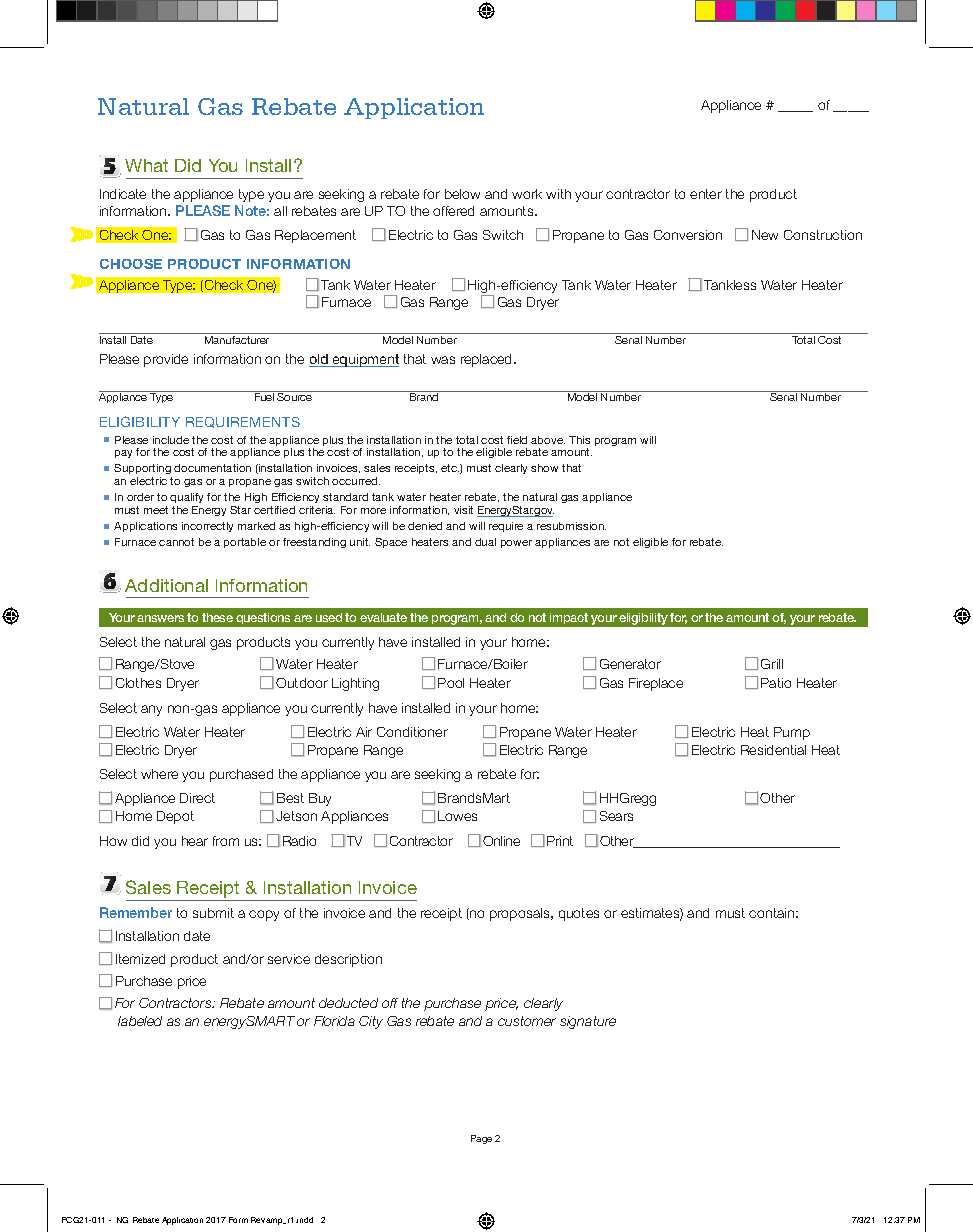 This screenshot has height=1232, width=973. I want to click on This, so click(579, 440).
